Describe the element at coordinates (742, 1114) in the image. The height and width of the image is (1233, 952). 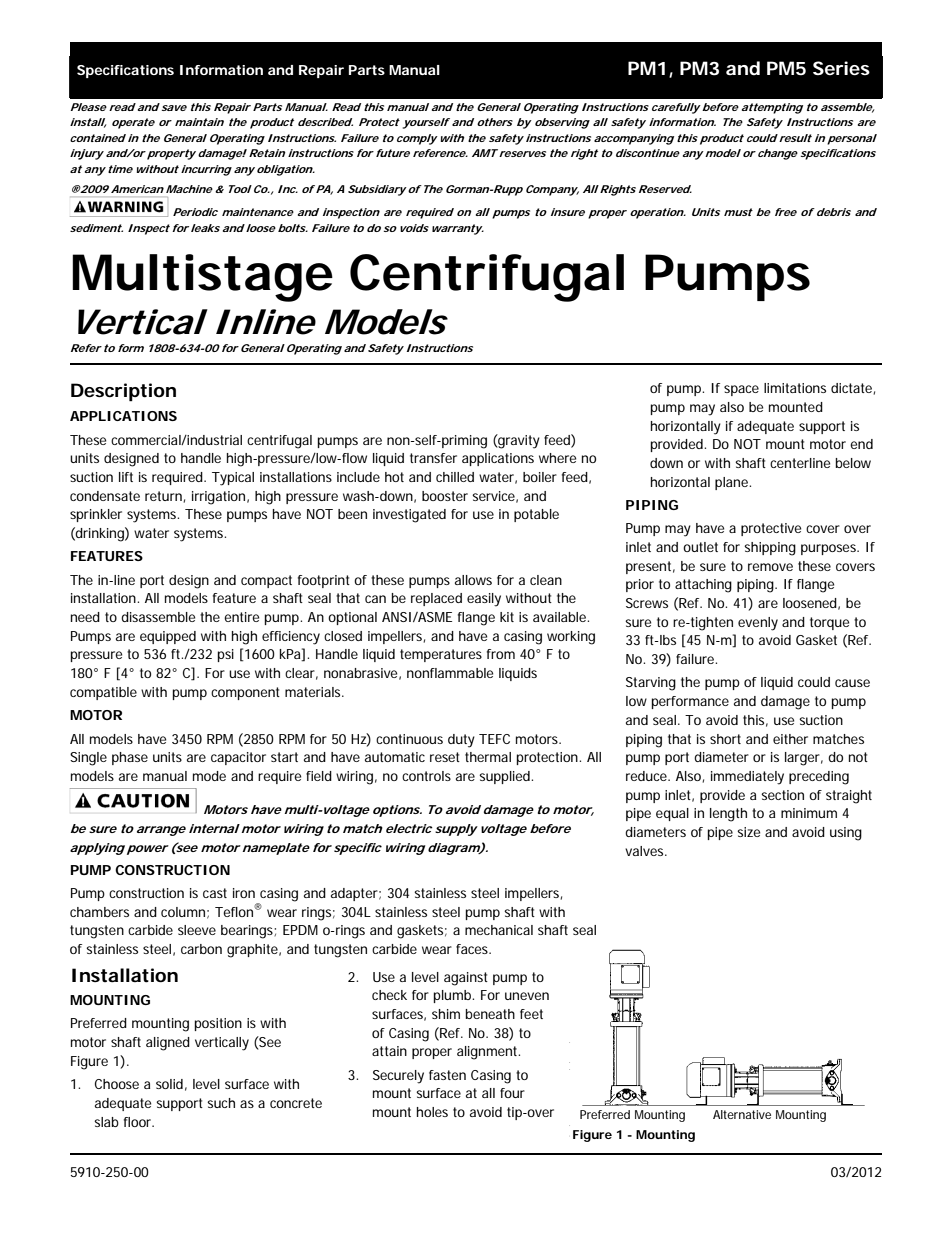
I see `Alternative` at that location.
